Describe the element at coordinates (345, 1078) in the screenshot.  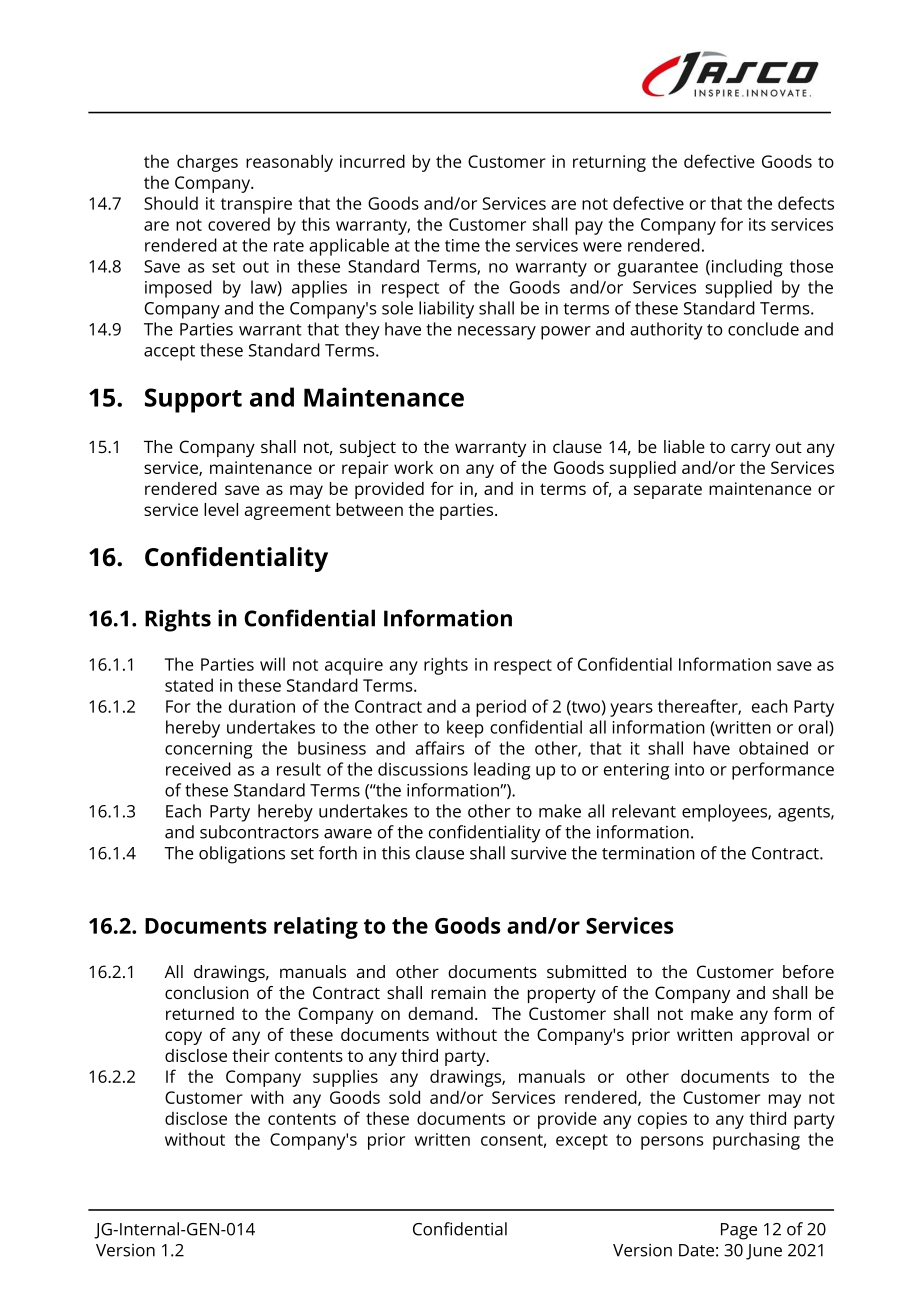
I see `supplies` at that location.
